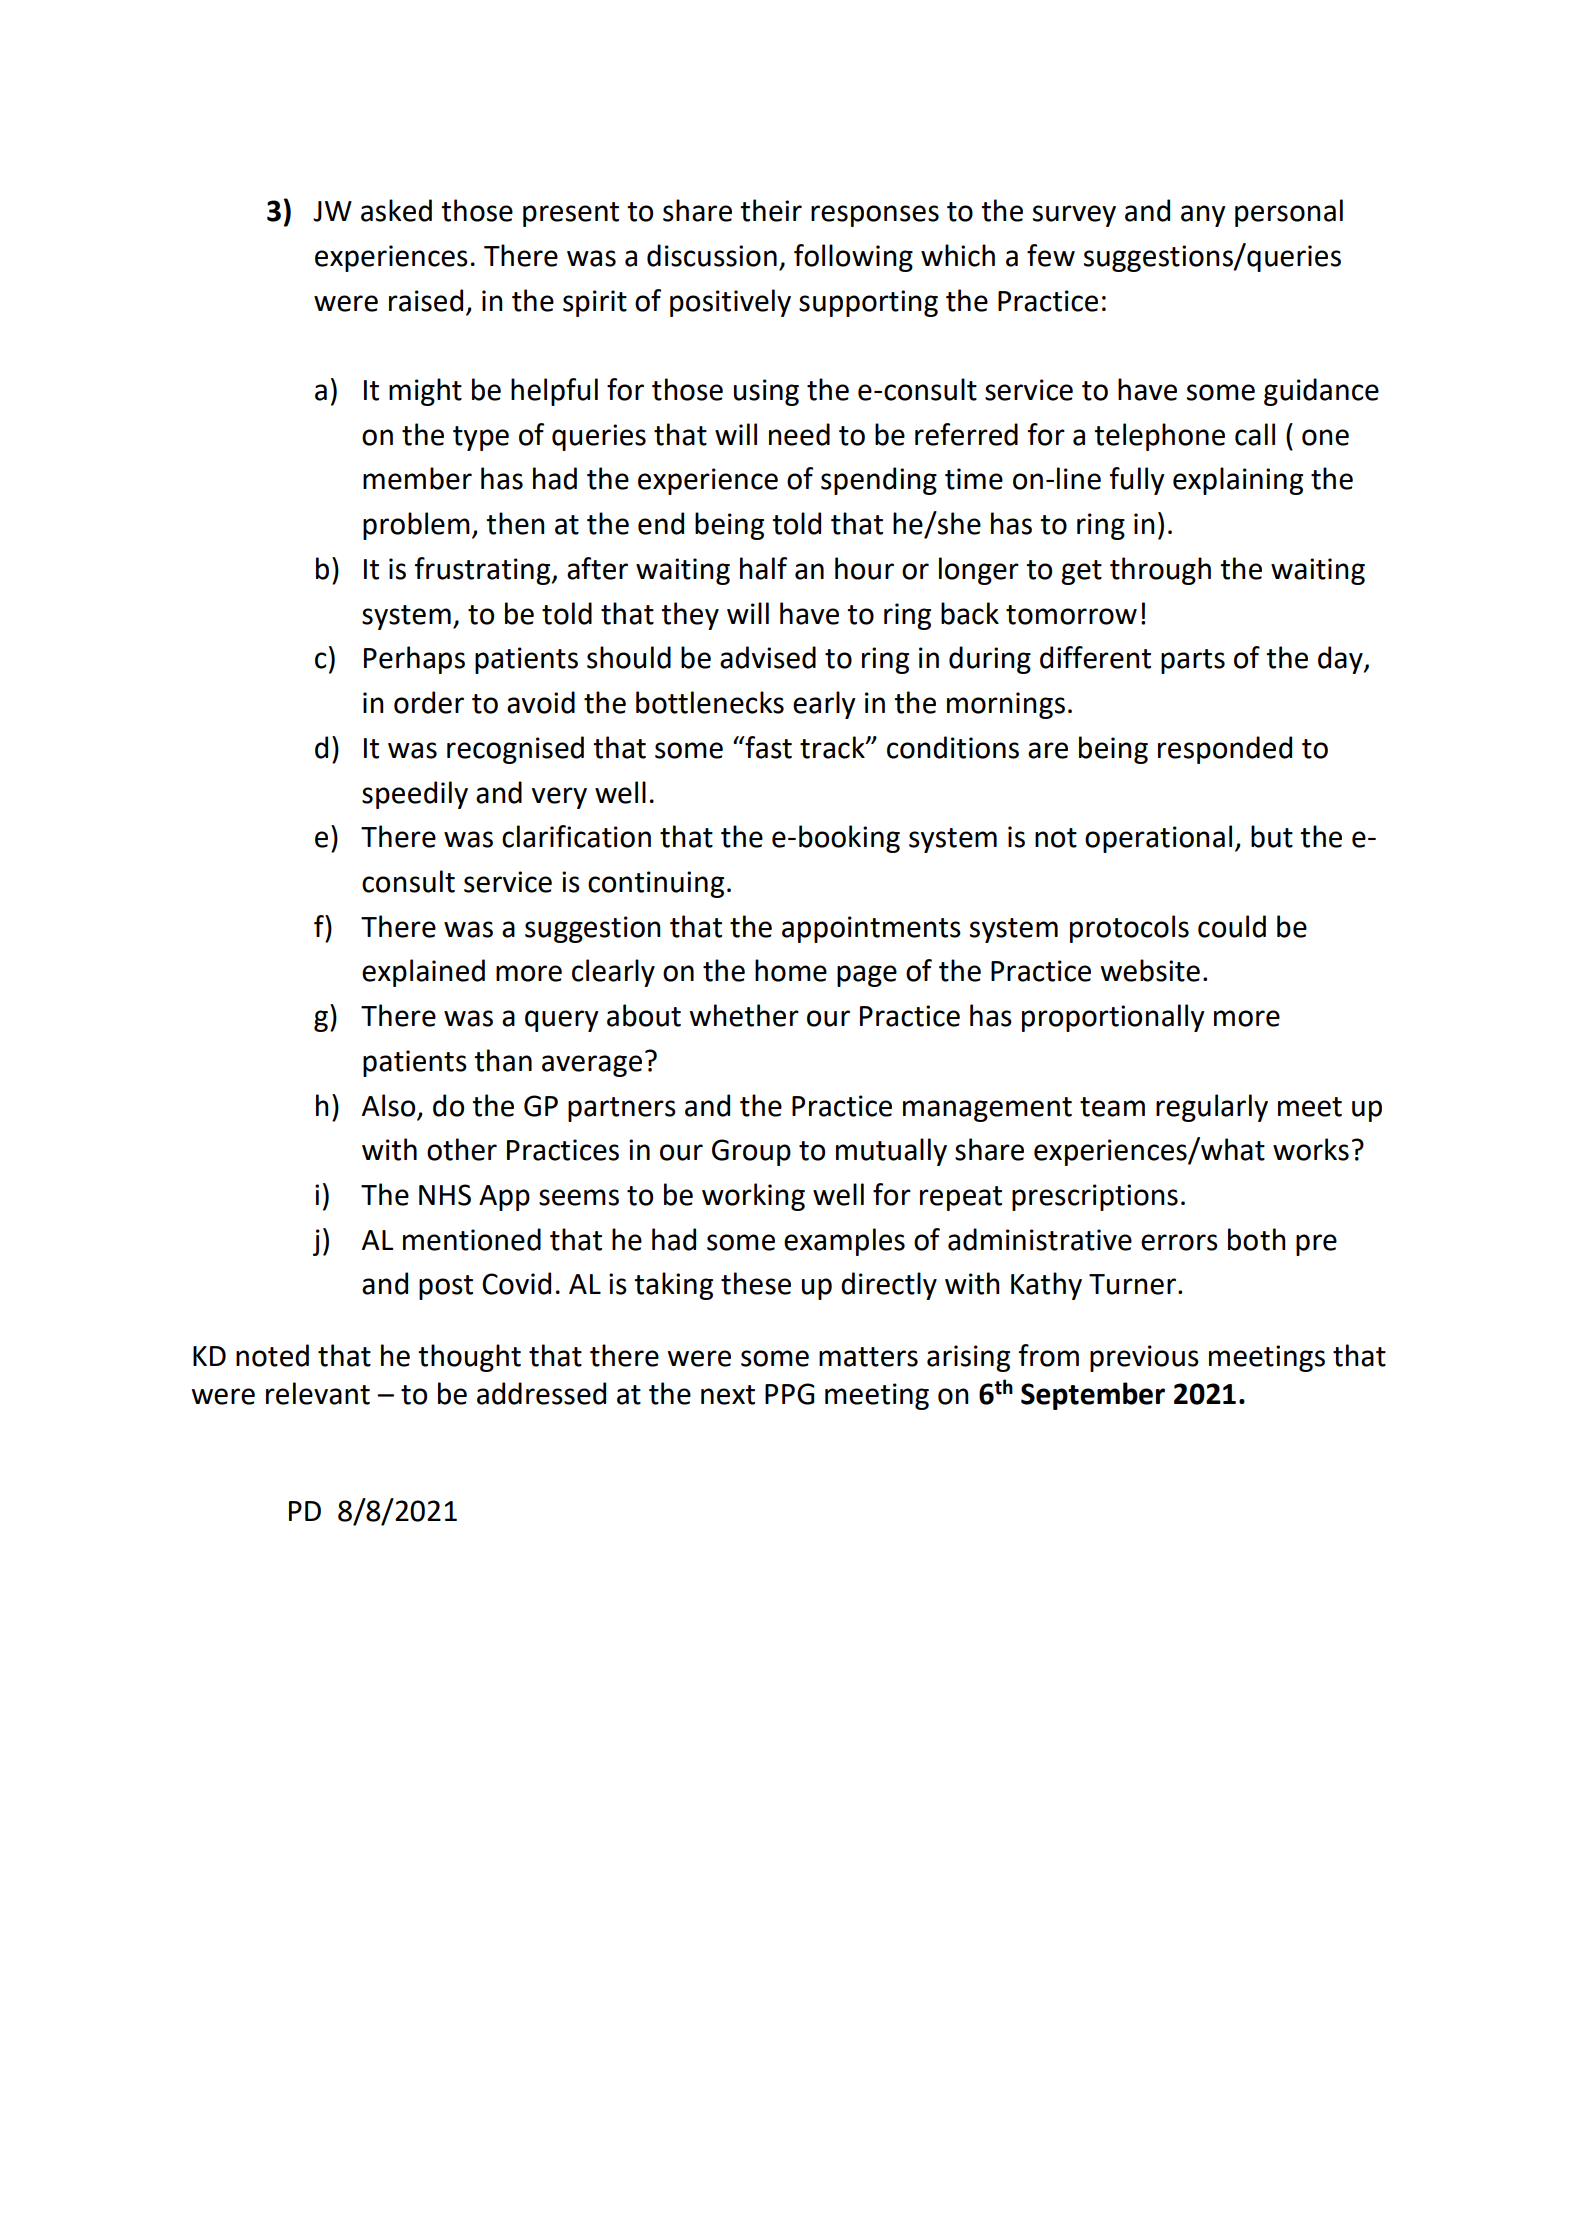 Image resolution: width=1579 pixels, height=2234 pixels. Describe the element at coordinates (868, 1357) in the page. I see `matters` at that location.
